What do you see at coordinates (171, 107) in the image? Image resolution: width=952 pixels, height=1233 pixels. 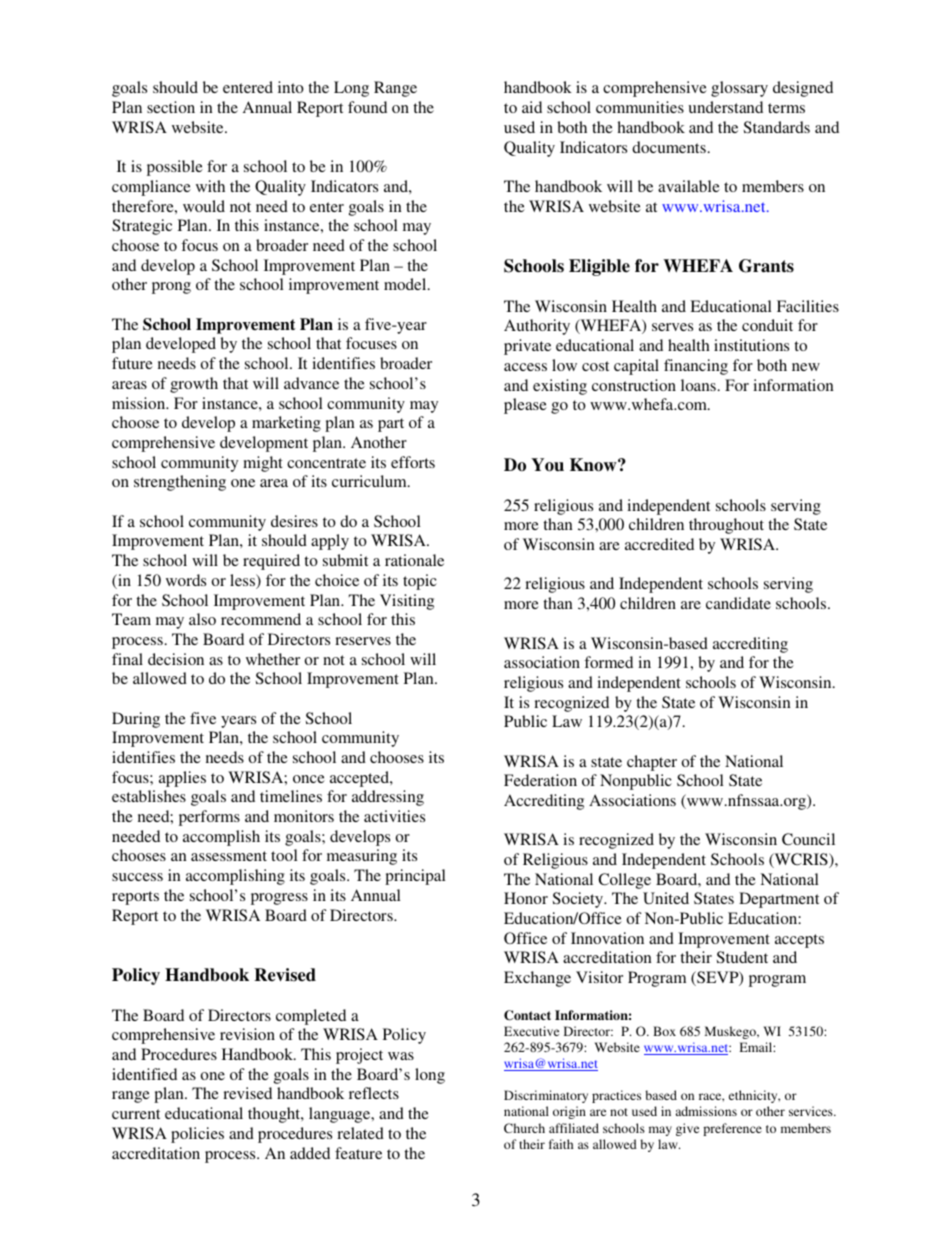 I see `section` at bounding box center [171, 107].
